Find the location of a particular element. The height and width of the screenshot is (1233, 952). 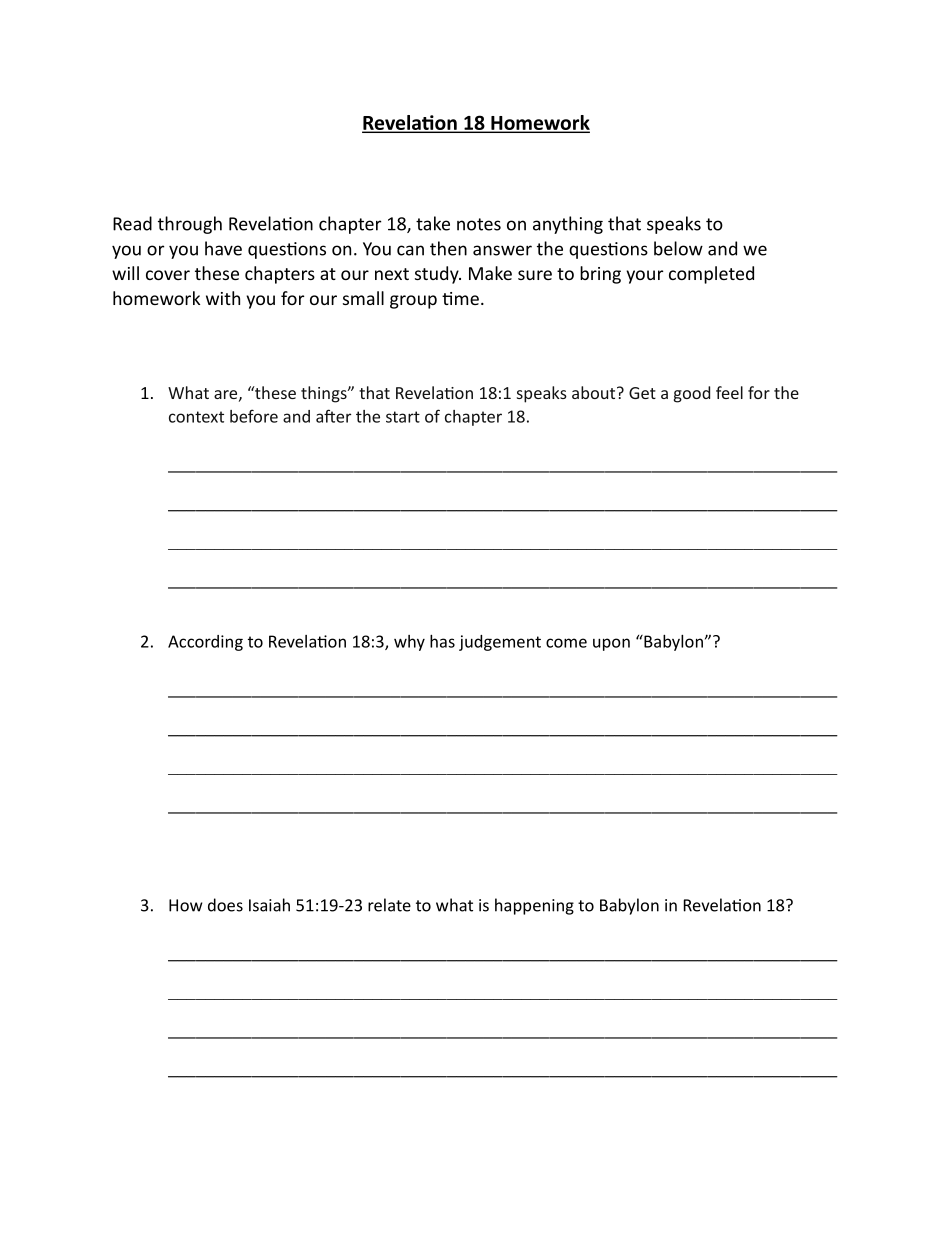

upon is located at coordinates (611, 644).
